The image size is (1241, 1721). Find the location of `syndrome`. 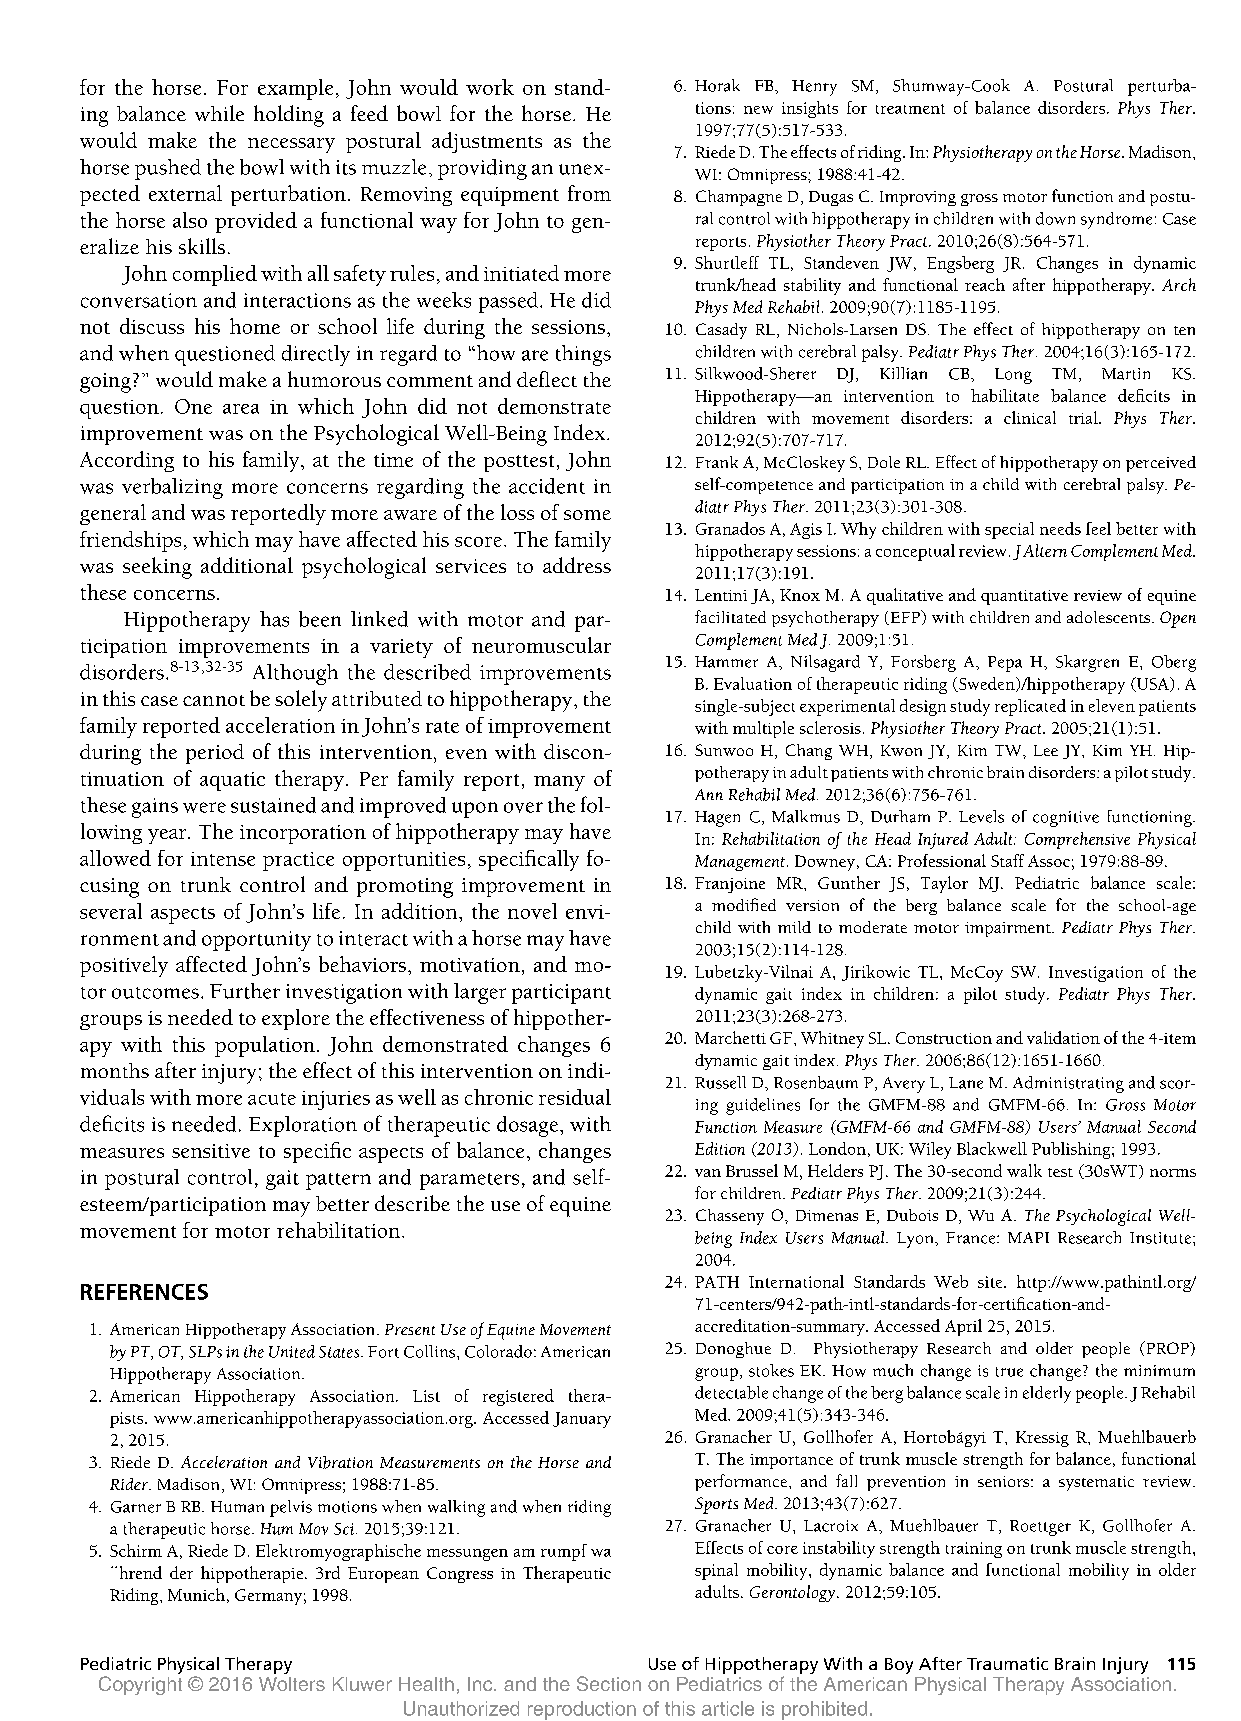

syndrome is located at coordinates (1116, 220).
